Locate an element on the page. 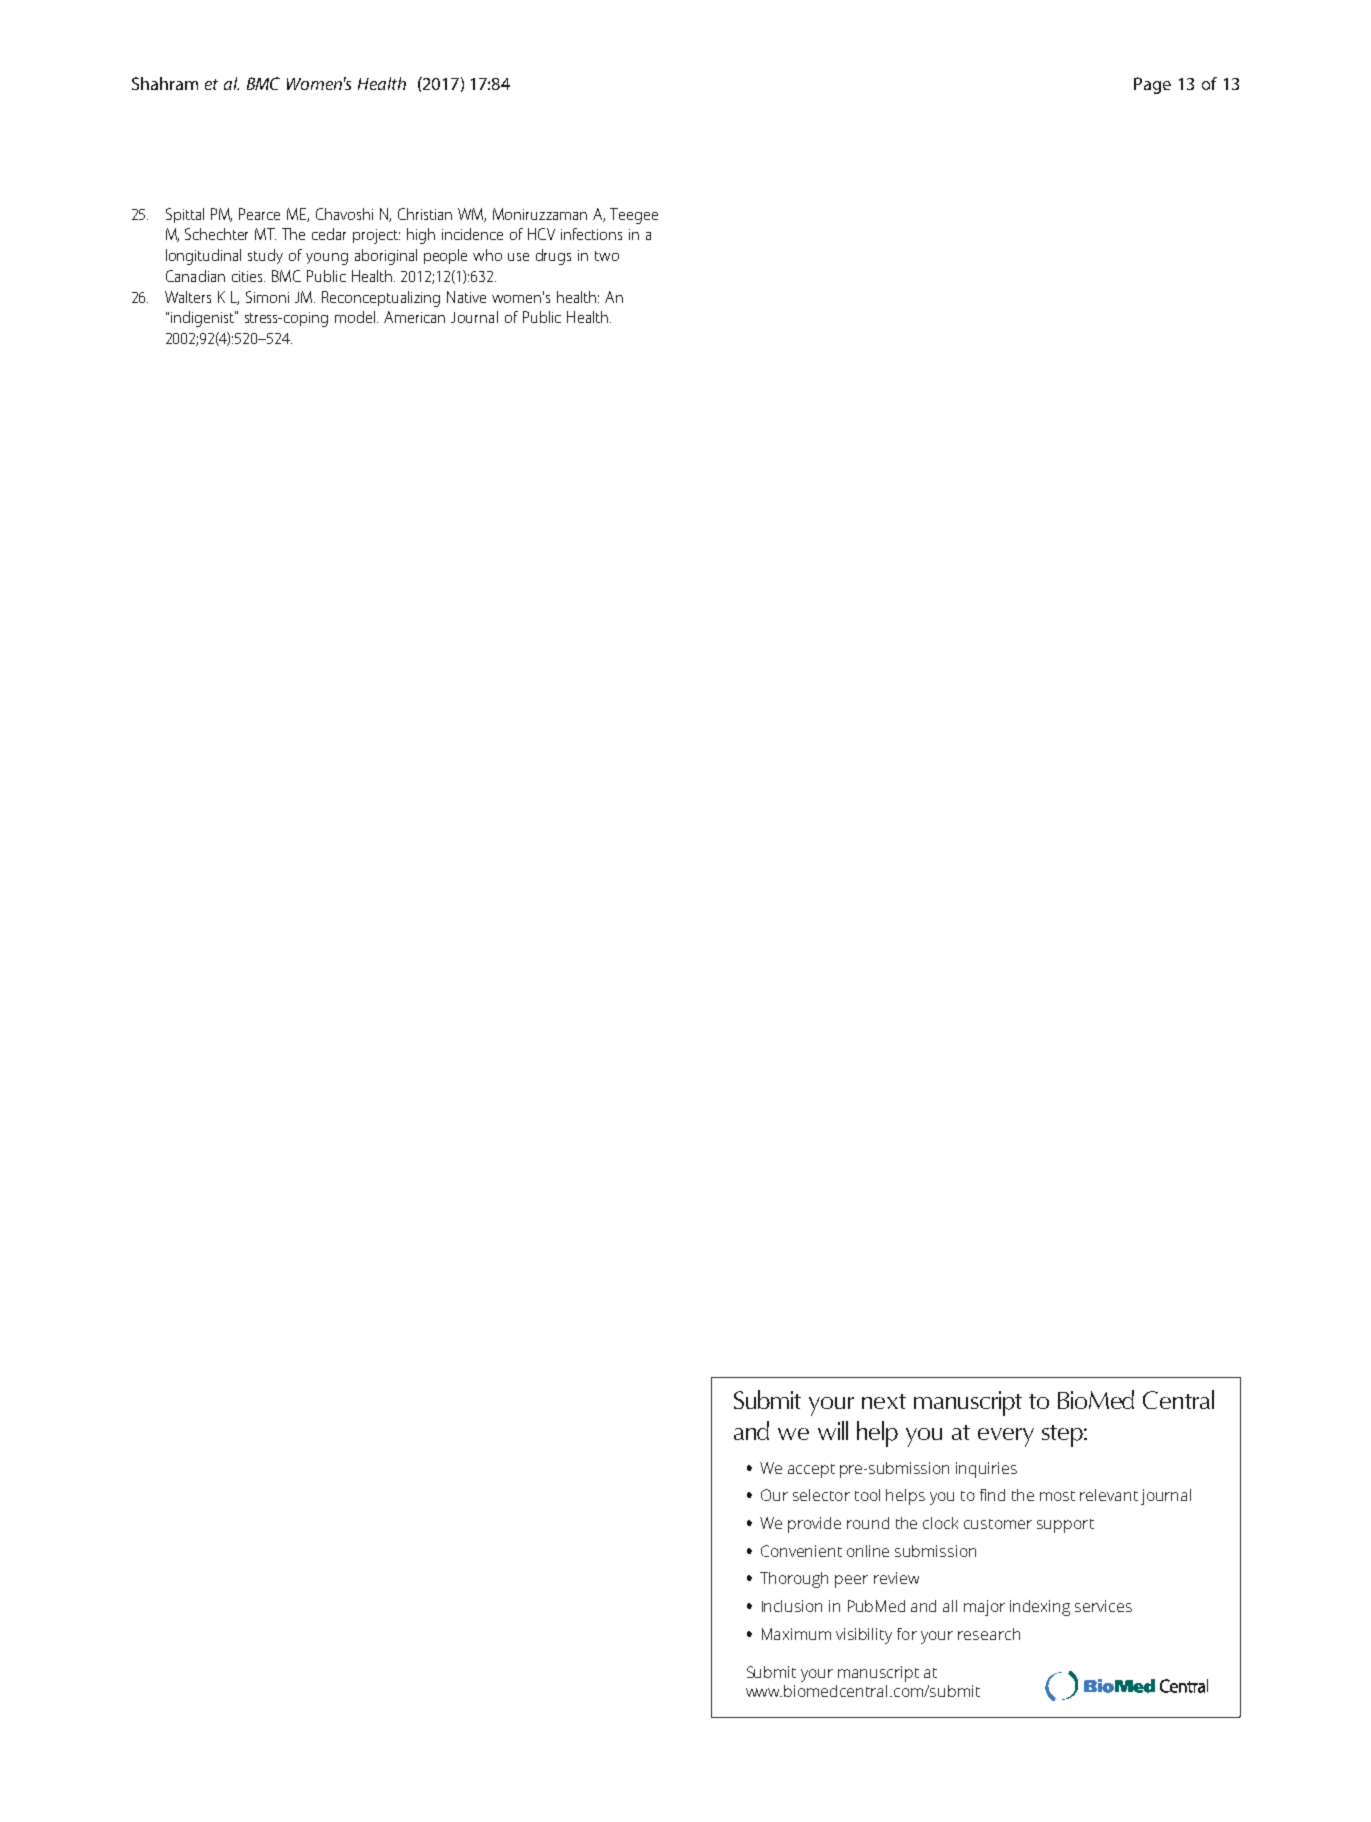 This image has width=1371, height=1822. Page is located at coordinates (1152, 85).
